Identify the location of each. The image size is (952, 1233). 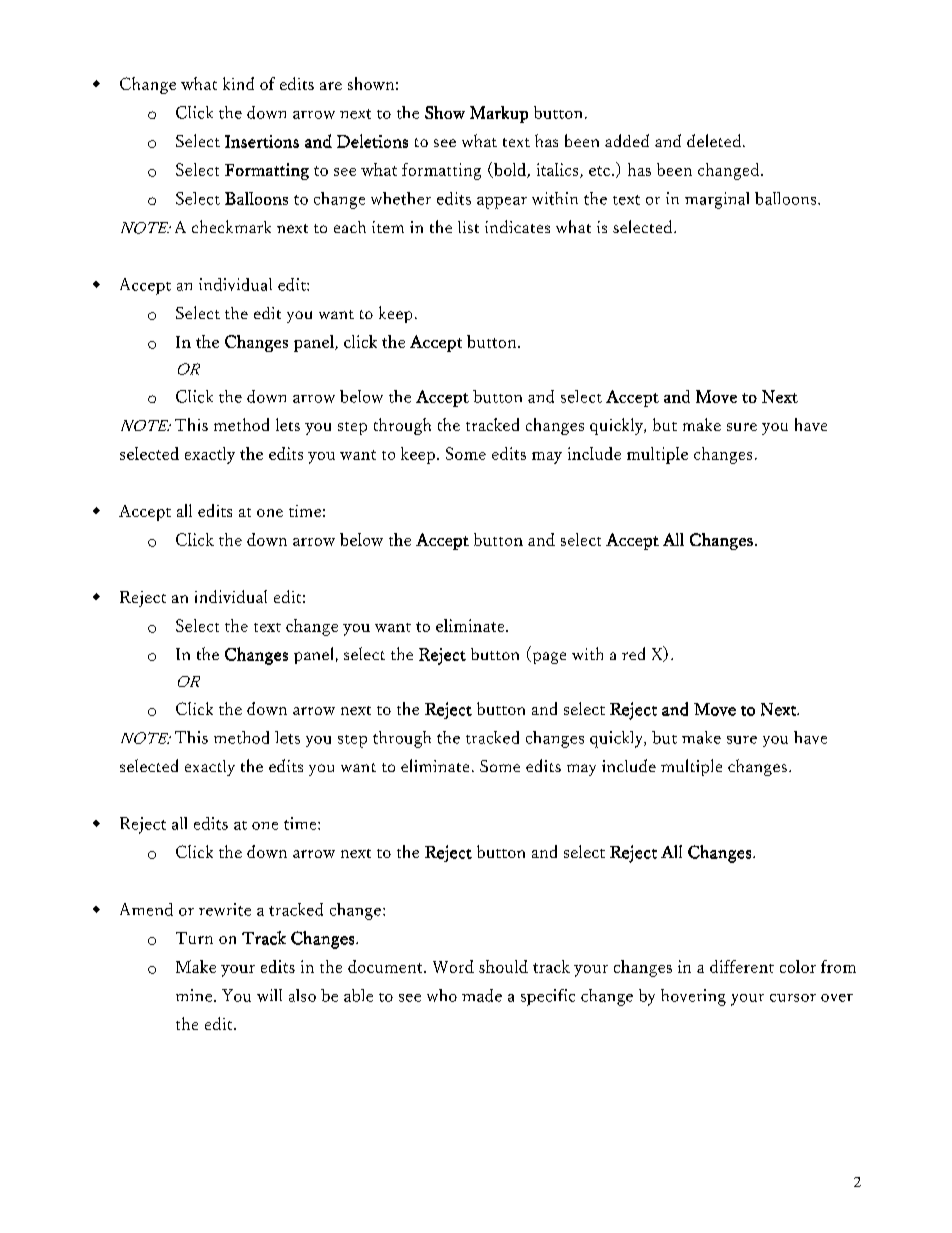
(350, 227).
